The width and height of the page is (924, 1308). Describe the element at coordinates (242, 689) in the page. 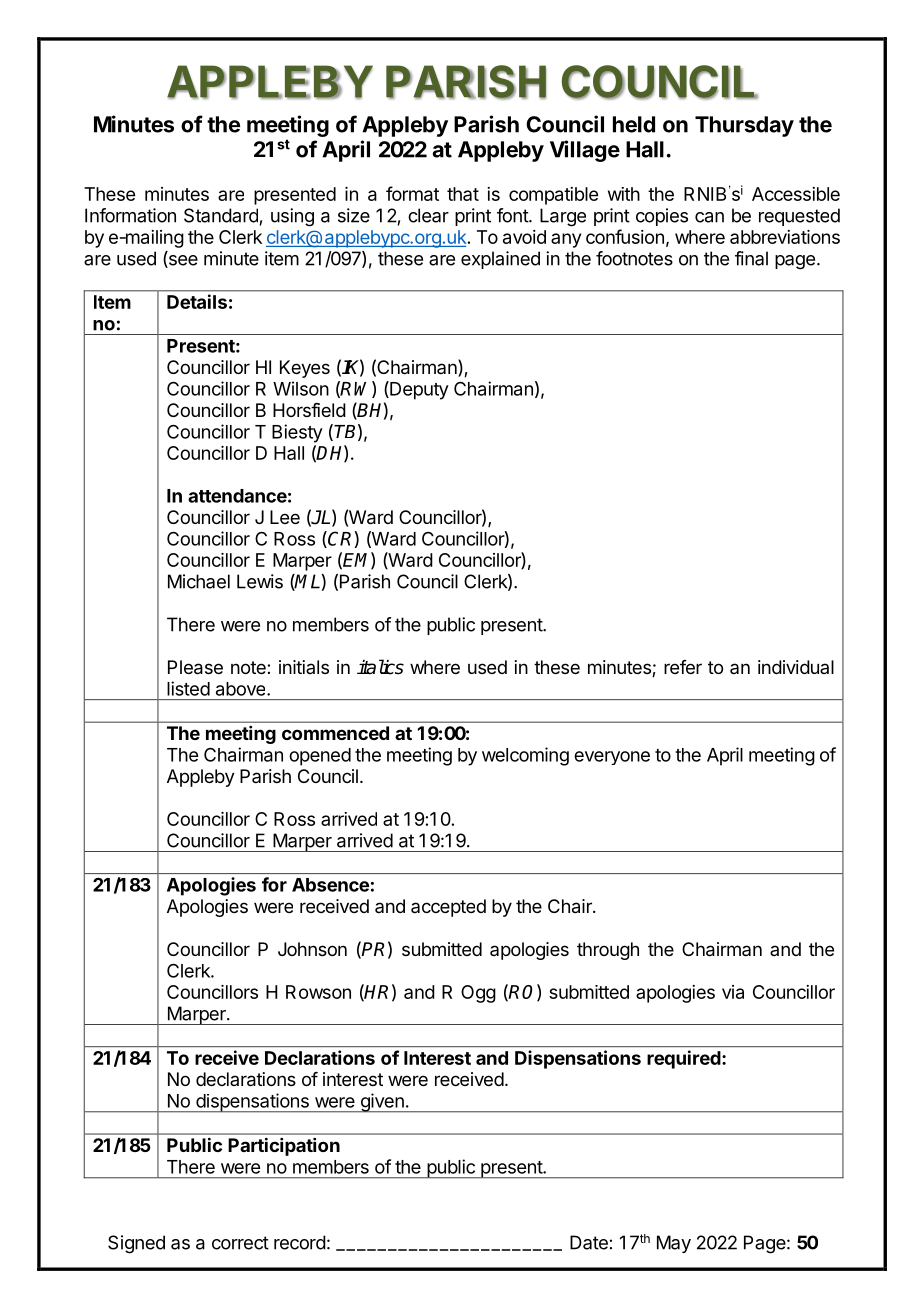

I see `above` at that location.
